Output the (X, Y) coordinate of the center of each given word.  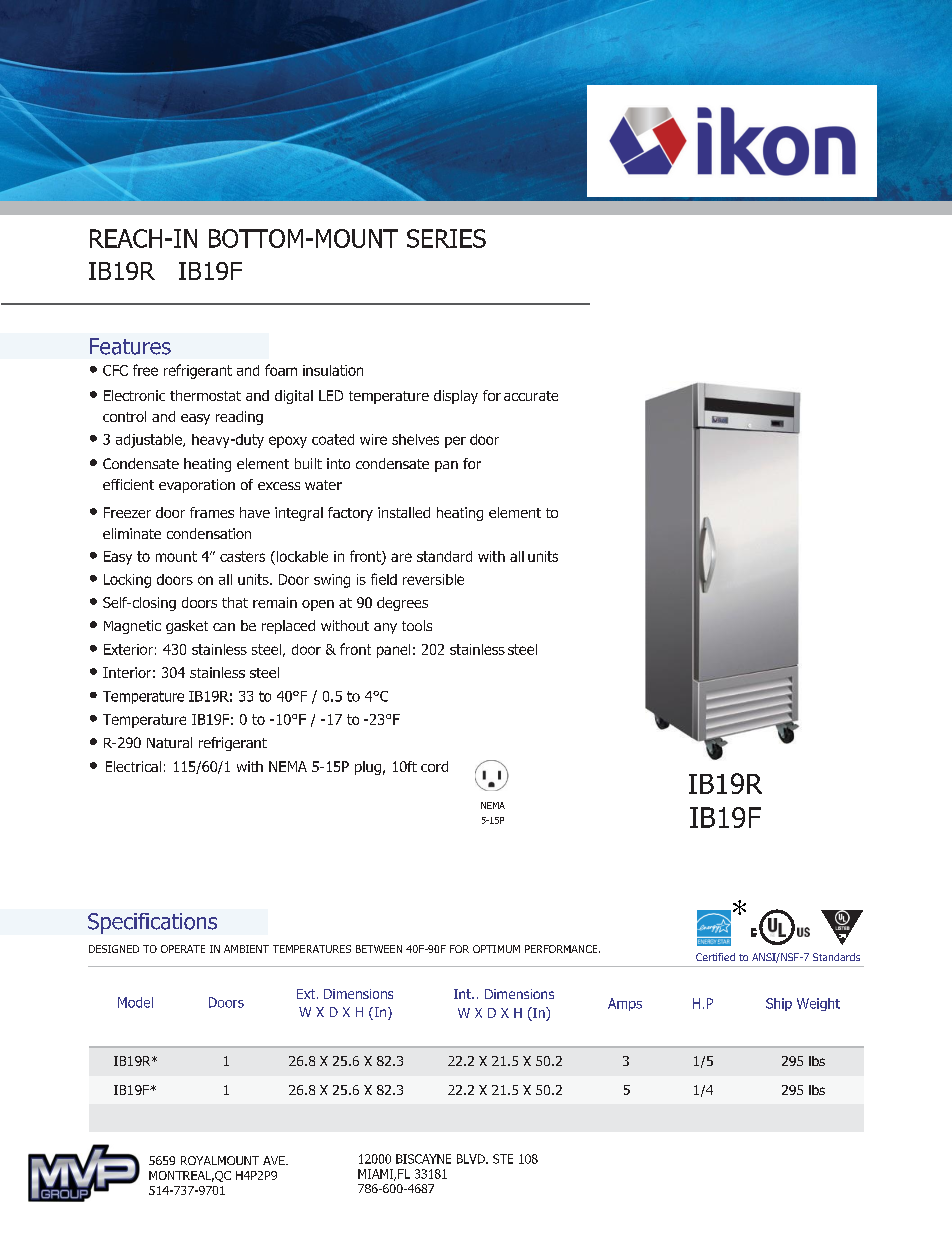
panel (393, 651)
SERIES (446, 238)
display (456, 397)
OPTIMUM (496, 949)
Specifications (152, 923)
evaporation (197, 486)
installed (404, 512)
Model (135, 1002)
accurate (531, 396)
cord (434, 766)
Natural (169, 742)
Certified (715, 957)
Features (130, 346)
